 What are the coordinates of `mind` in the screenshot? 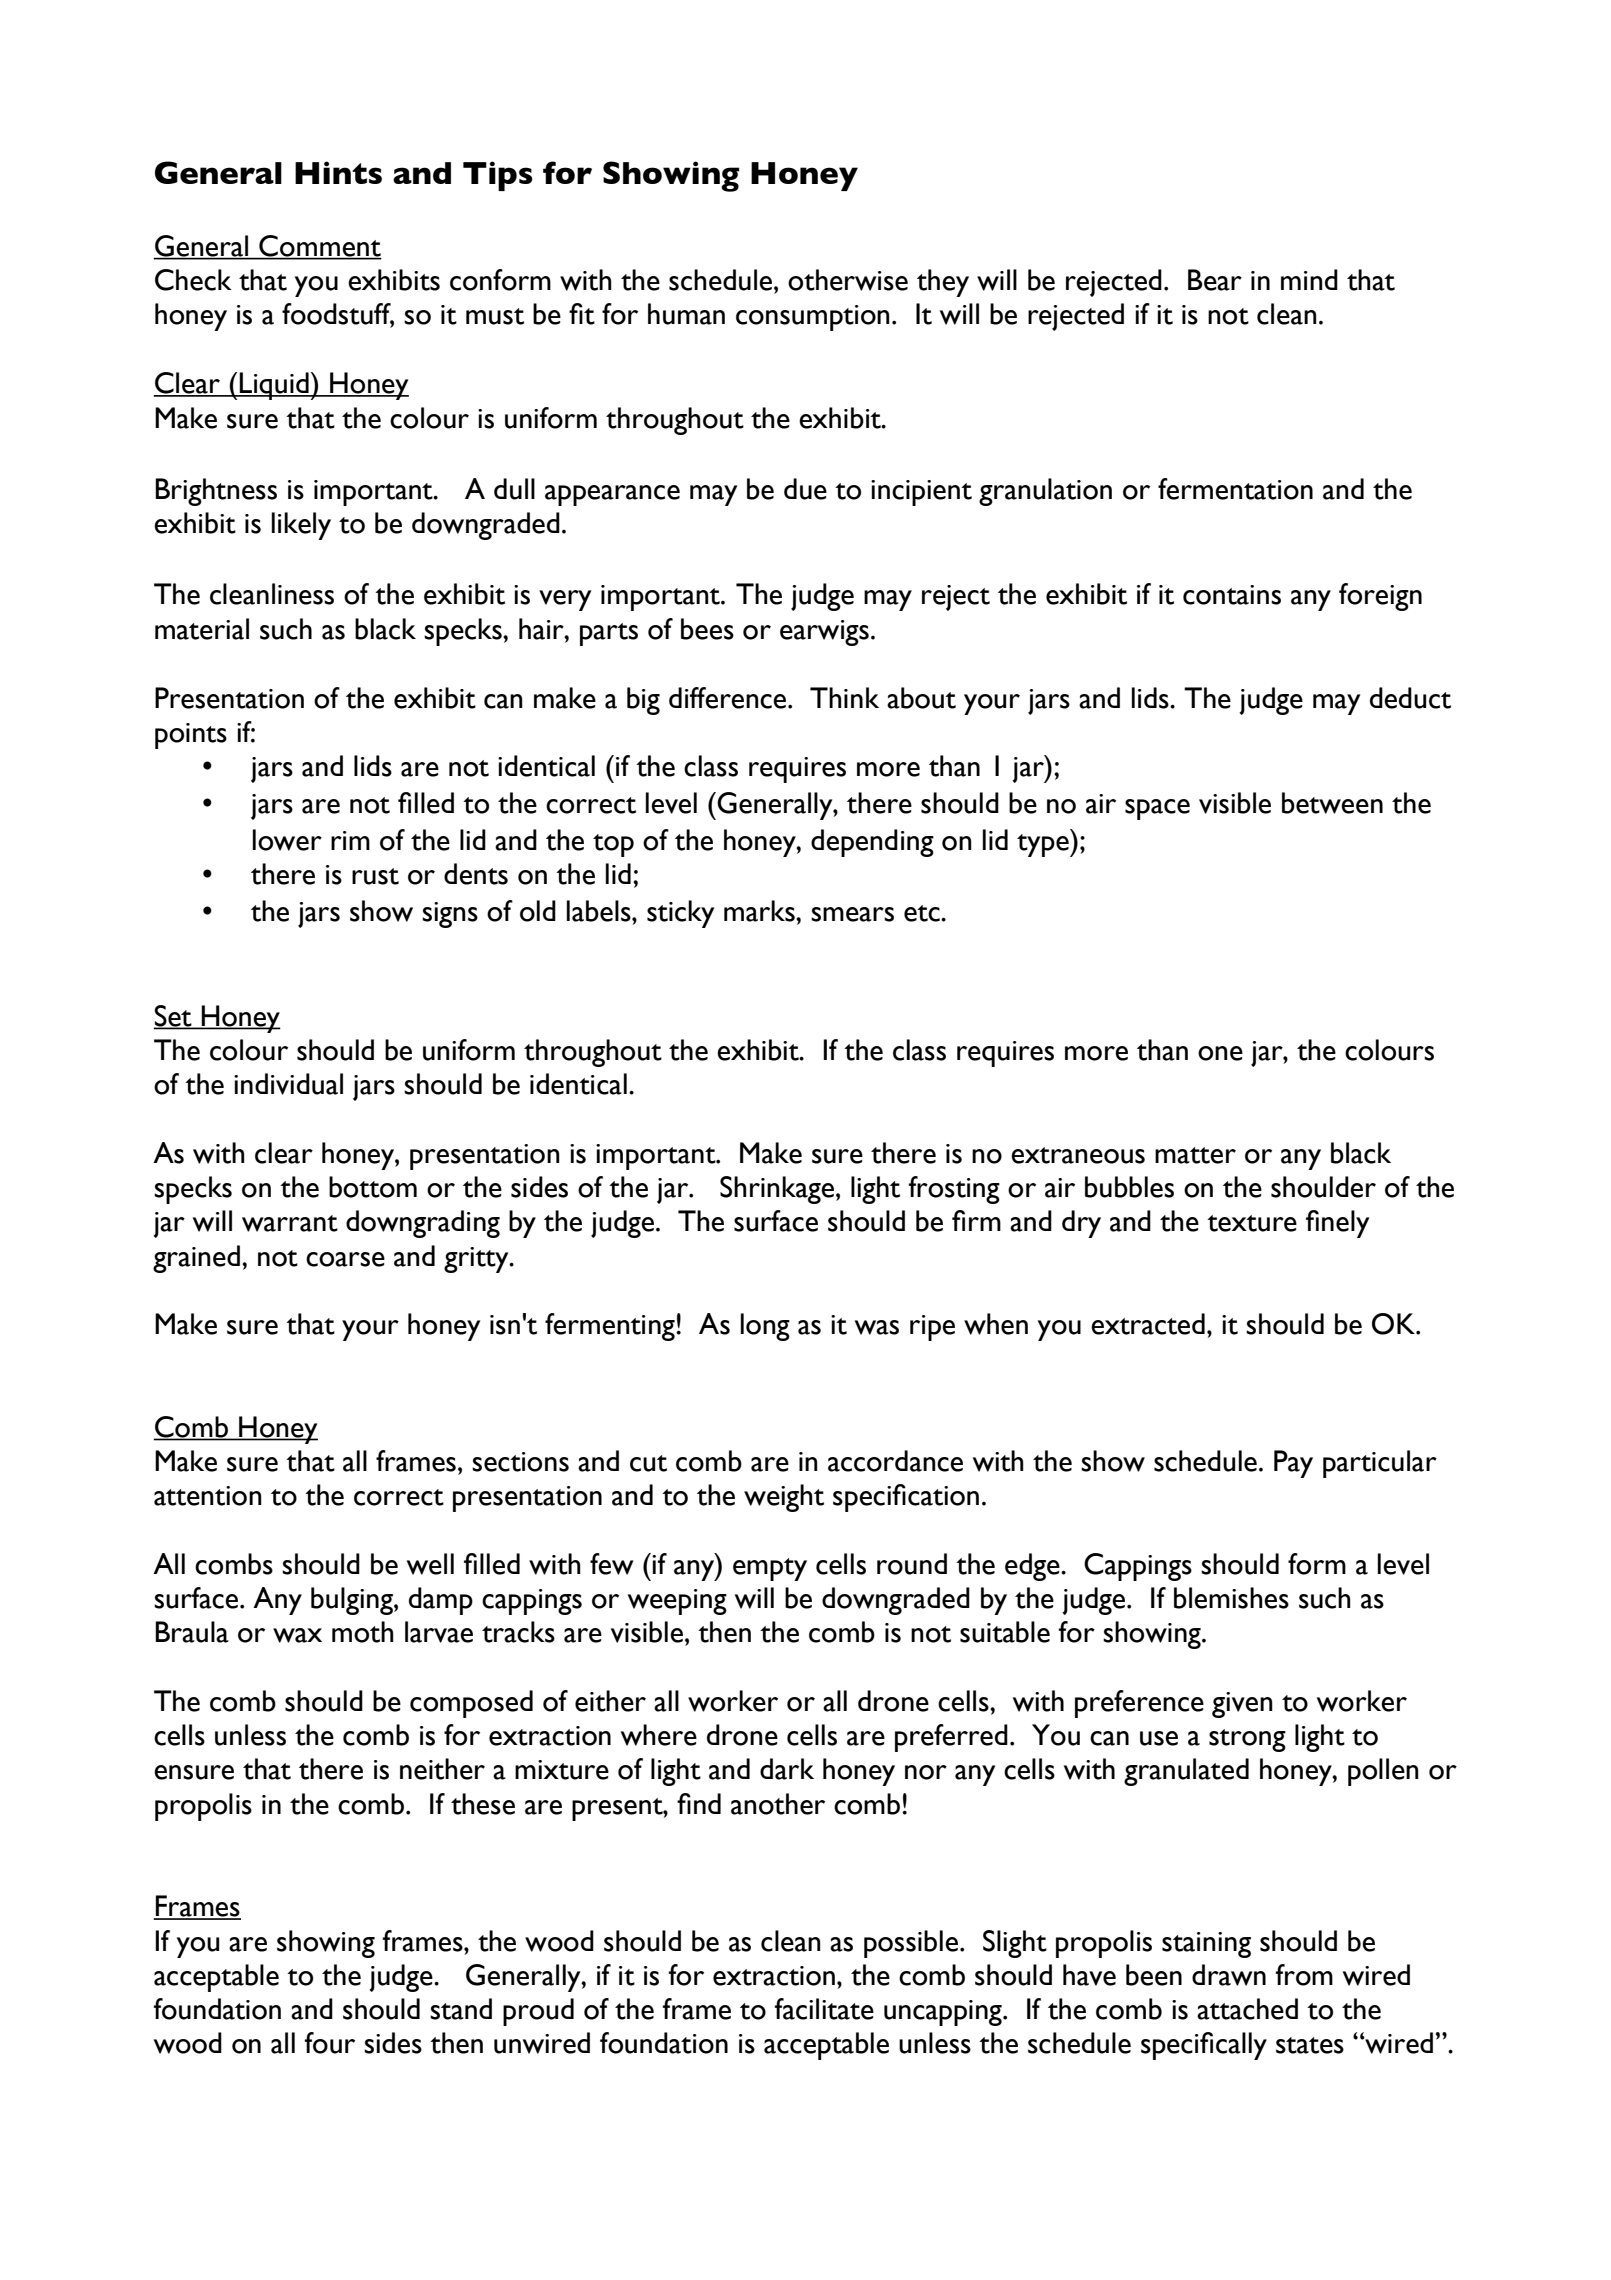 It's located at (1309, 279).
